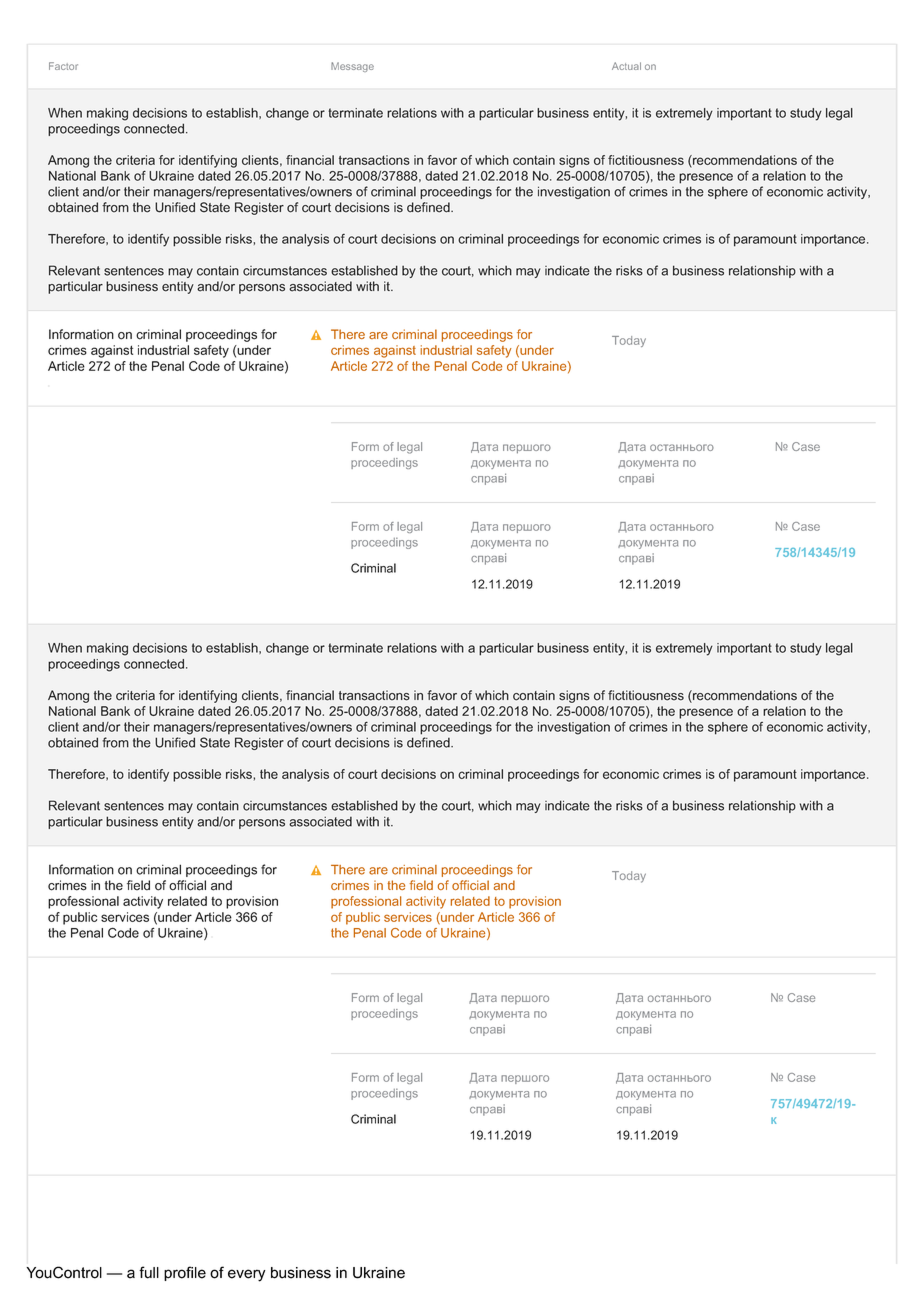  Describe the element at coordinates (63, 66) in the image. I see `Factor` at that location.
